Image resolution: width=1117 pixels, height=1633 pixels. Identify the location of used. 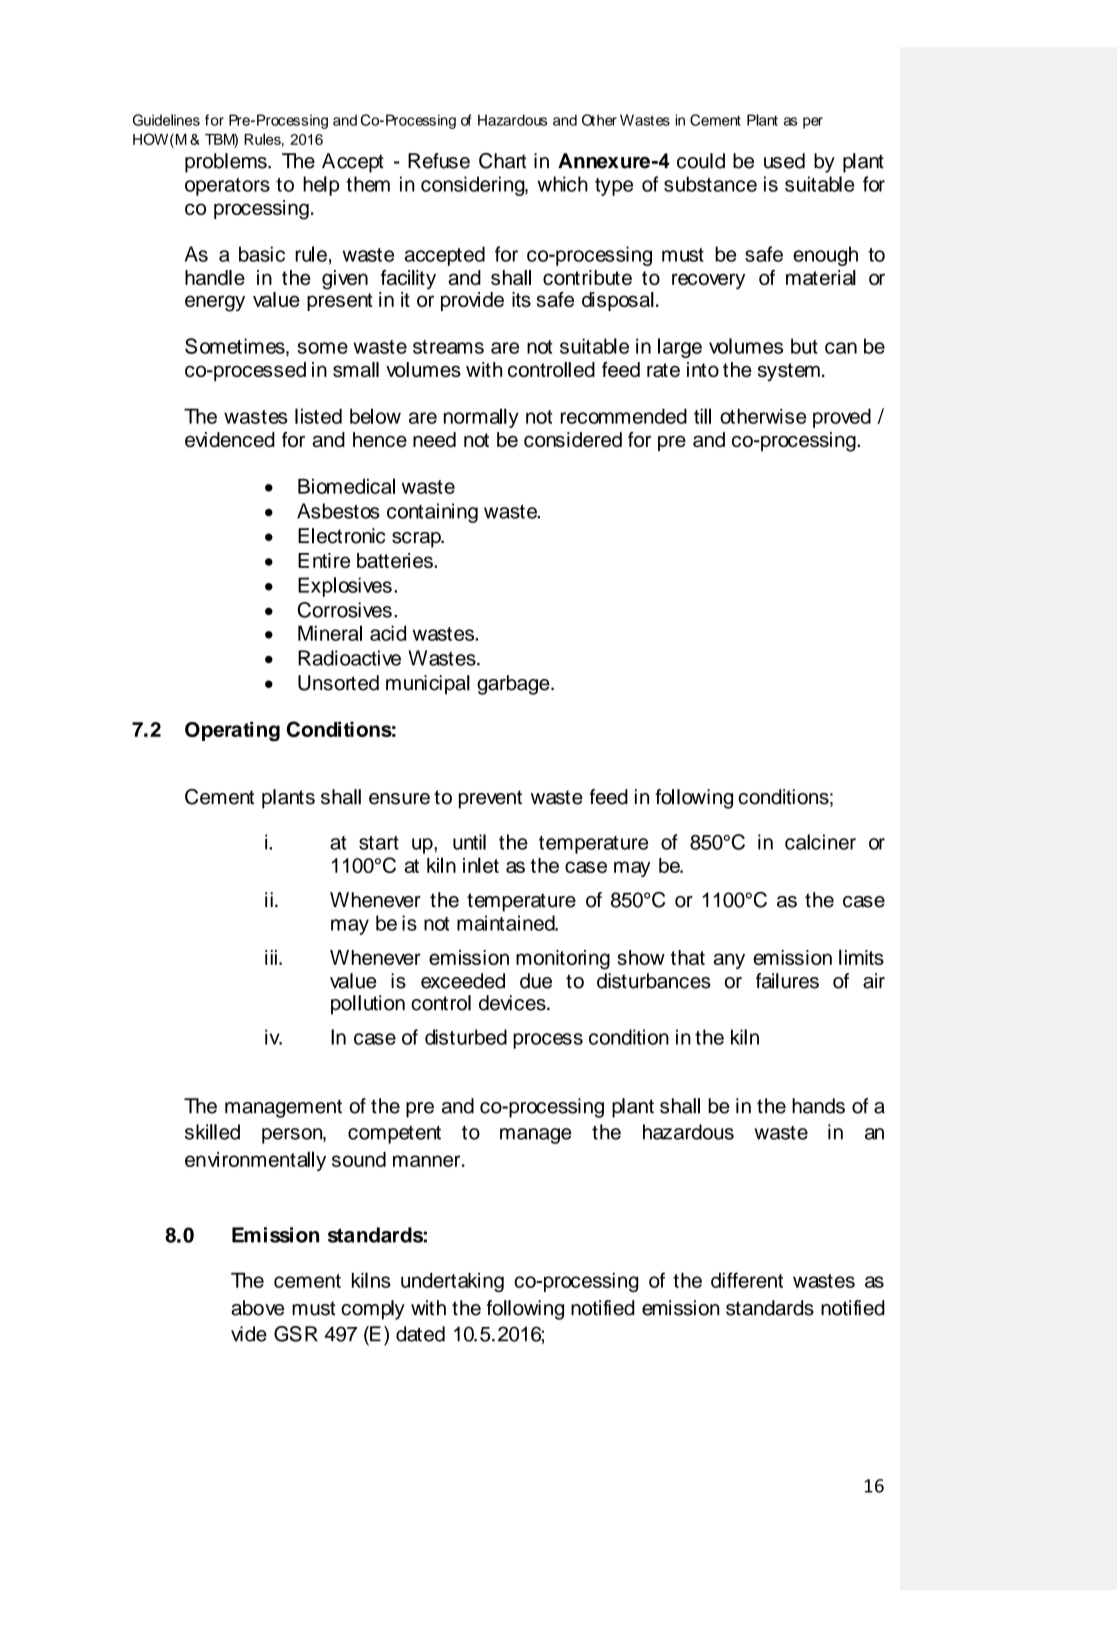
(784, 161).
